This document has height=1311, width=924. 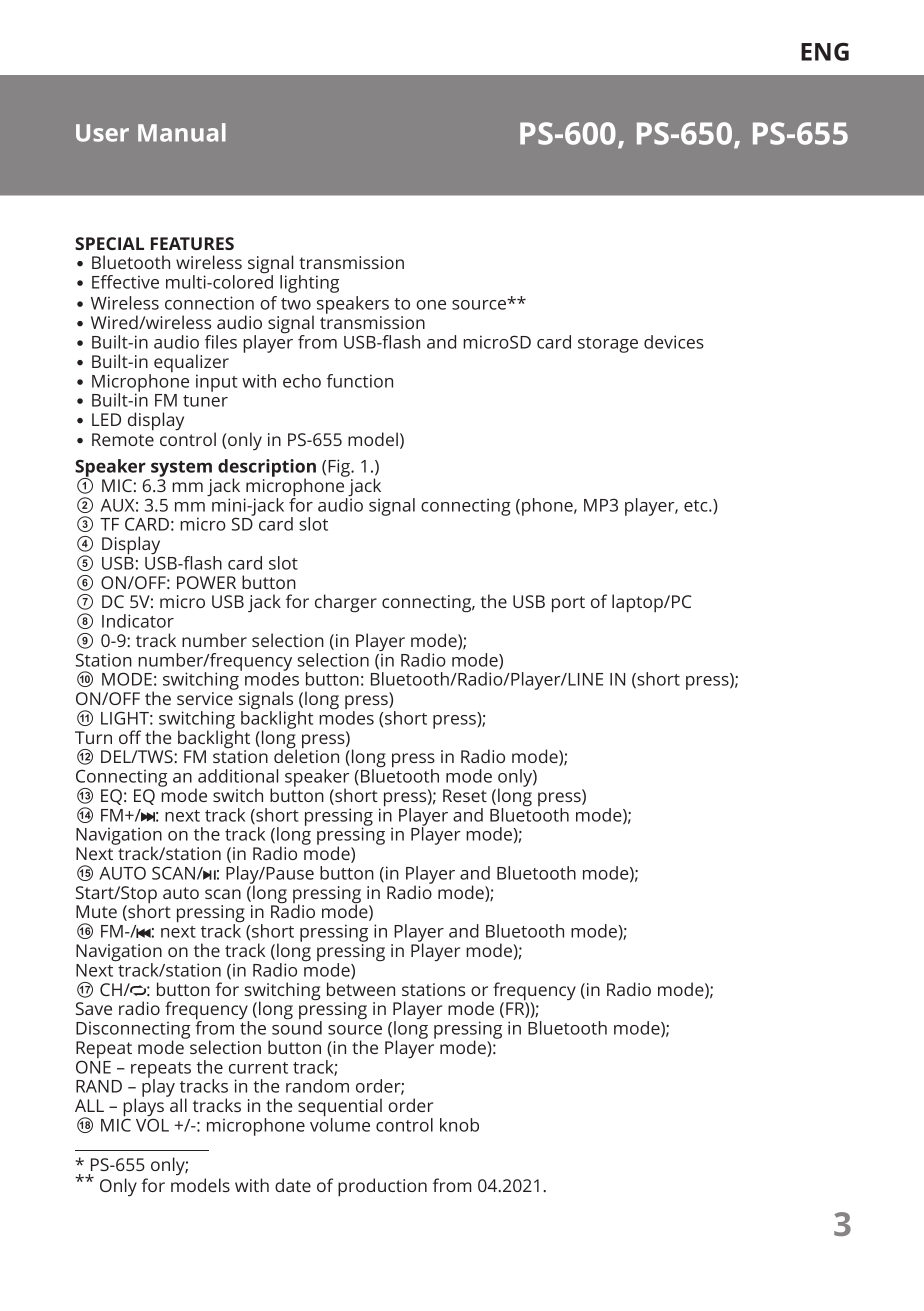 I want to click on ENG, so click(x=825, y=52).
